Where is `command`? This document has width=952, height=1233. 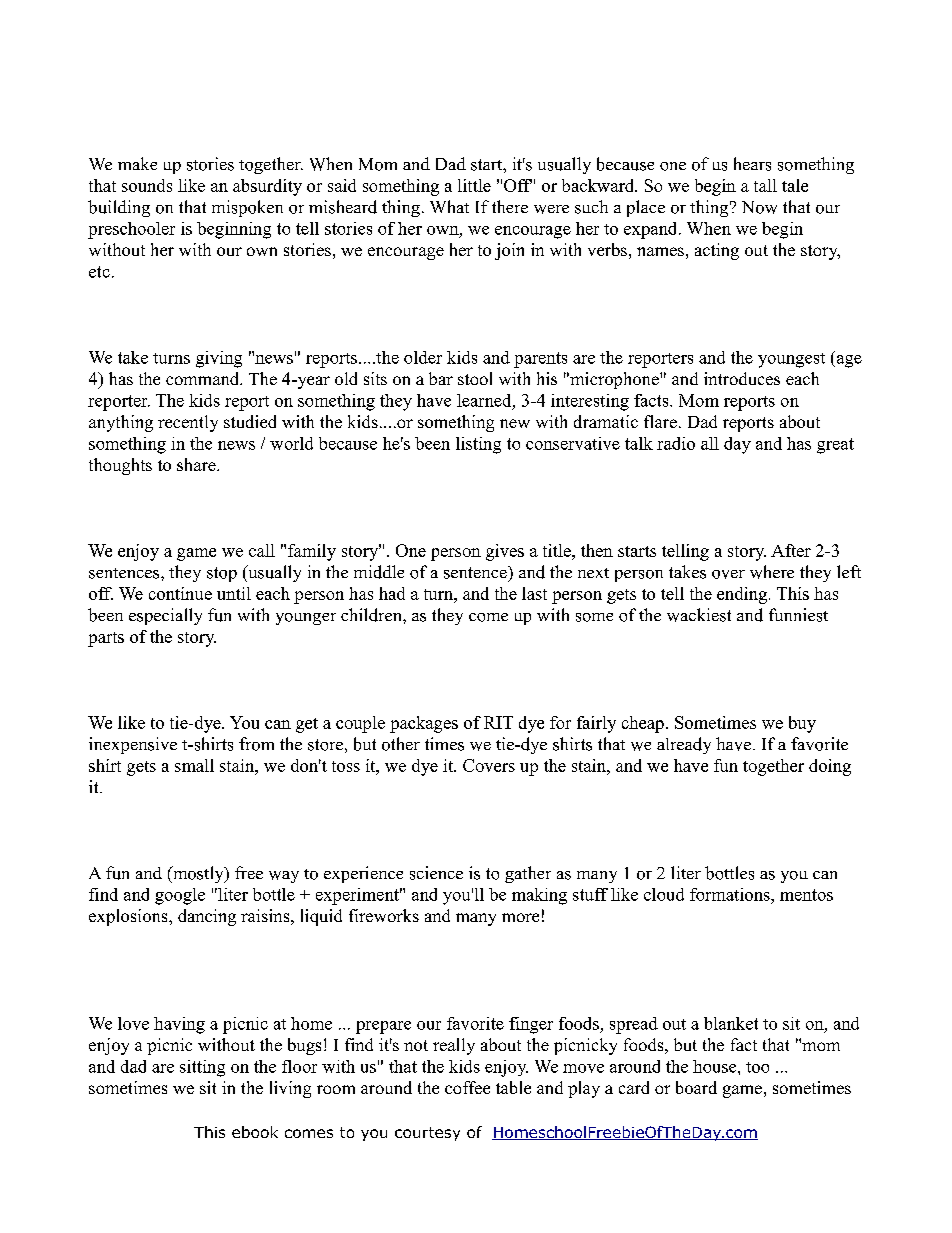
command is located at coordinates (204, 378).
